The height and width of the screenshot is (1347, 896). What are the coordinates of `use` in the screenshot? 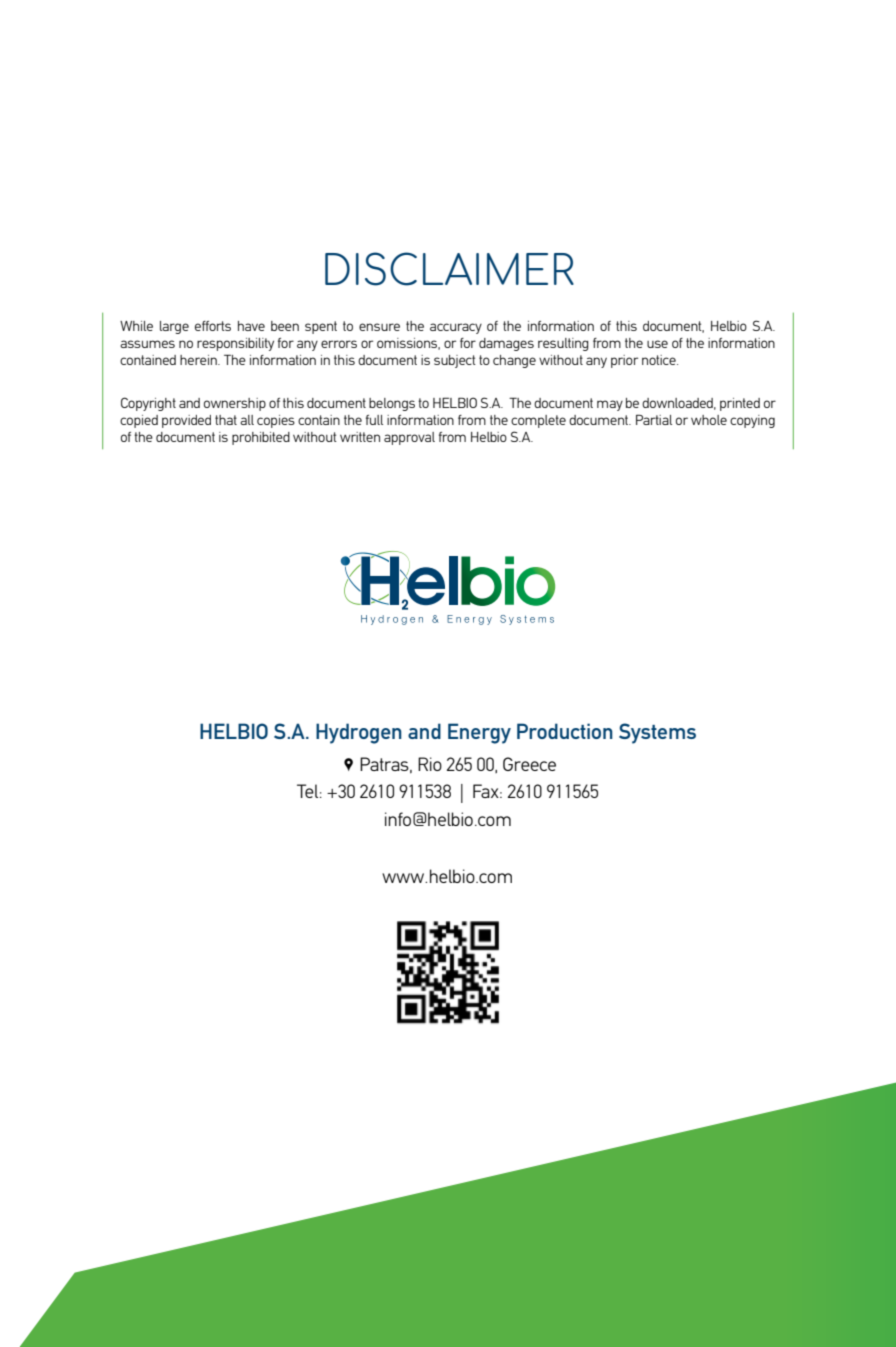 It's located at (657, 344).
